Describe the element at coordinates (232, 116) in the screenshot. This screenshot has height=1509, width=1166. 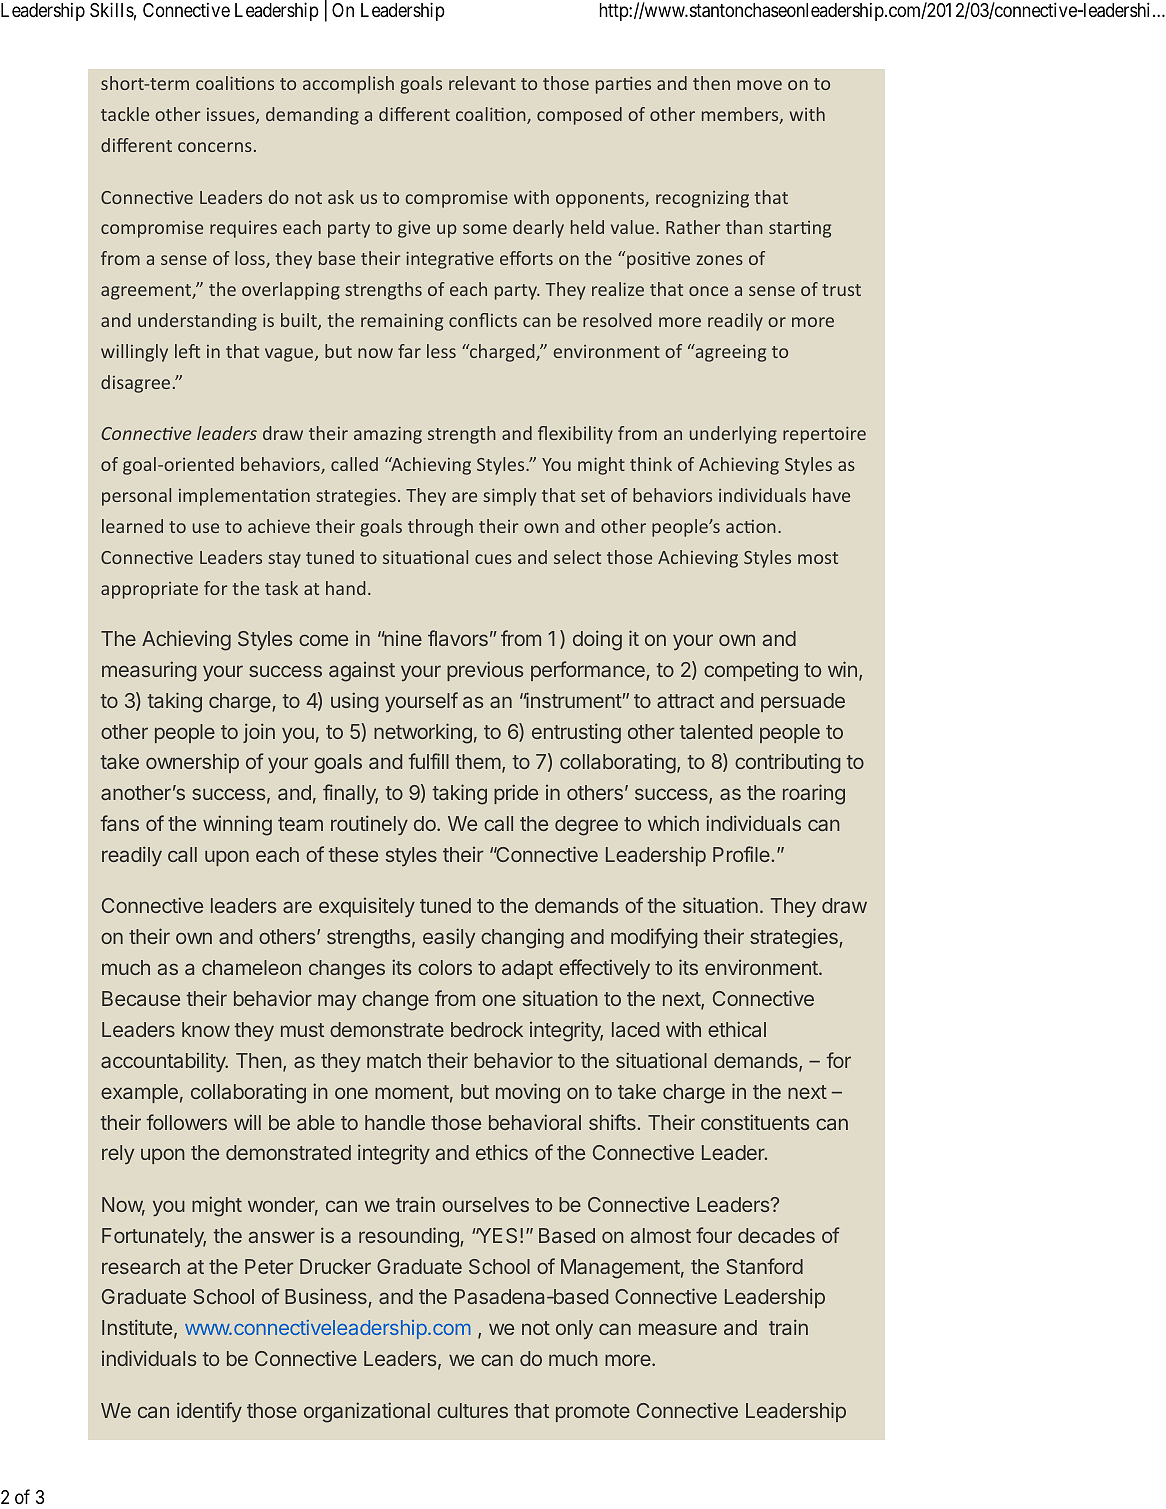
I see `issues` at that location.
